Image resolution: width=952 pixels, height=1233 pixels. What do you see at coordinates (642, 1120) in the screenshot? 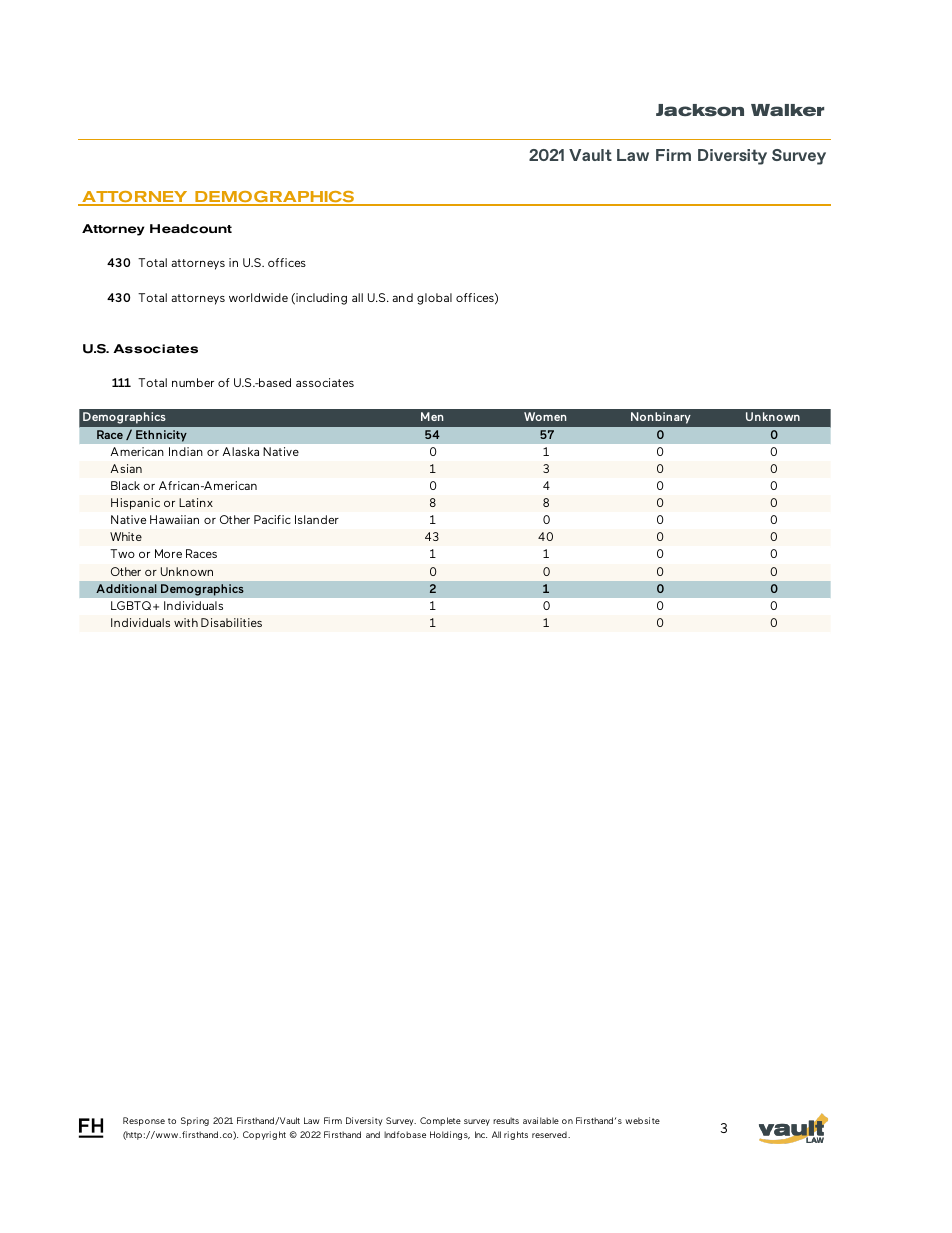
I see `website` at bounding box center [642, 1120].
